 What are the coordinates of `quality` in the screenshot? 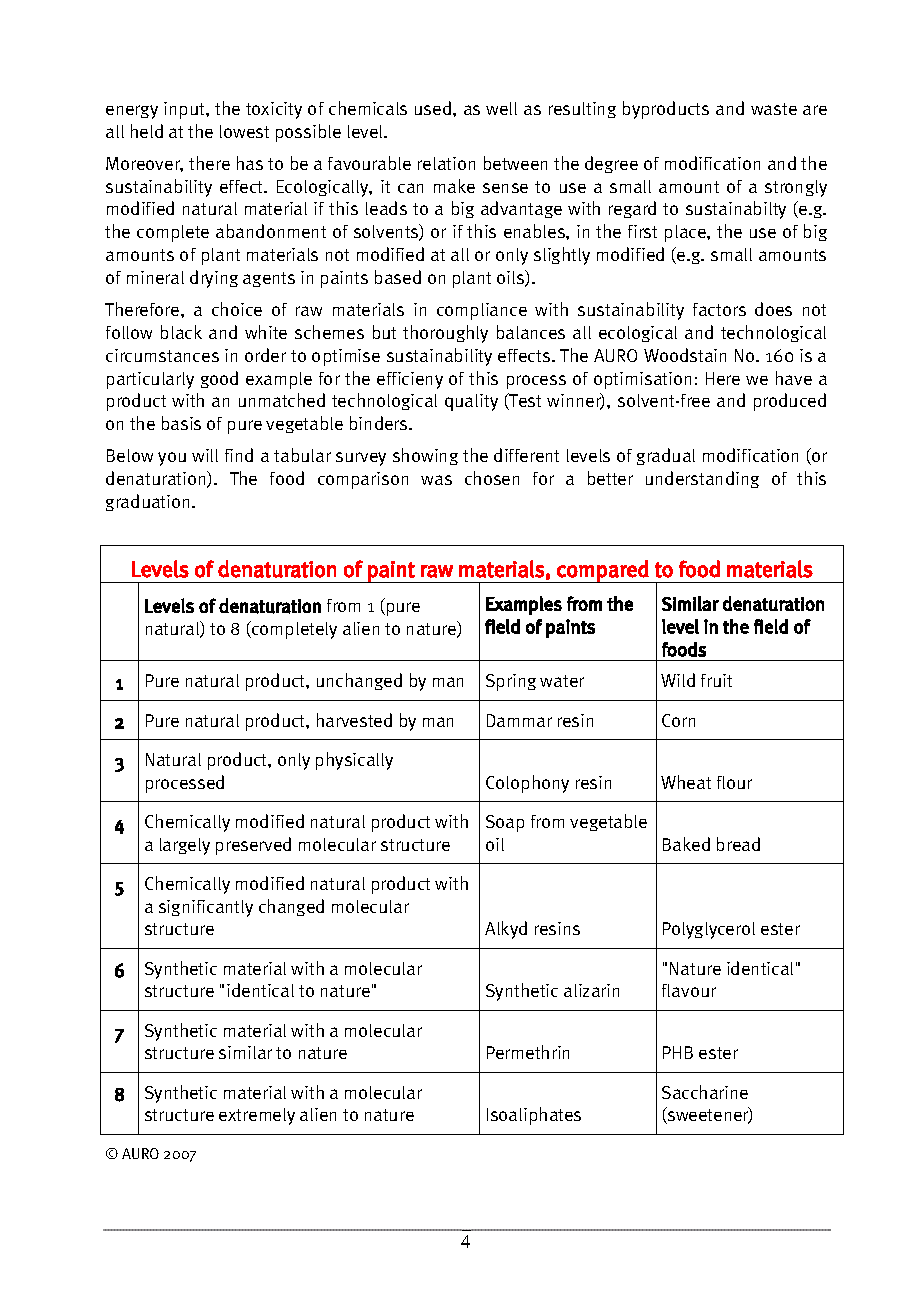 It's located at (471, 402).
